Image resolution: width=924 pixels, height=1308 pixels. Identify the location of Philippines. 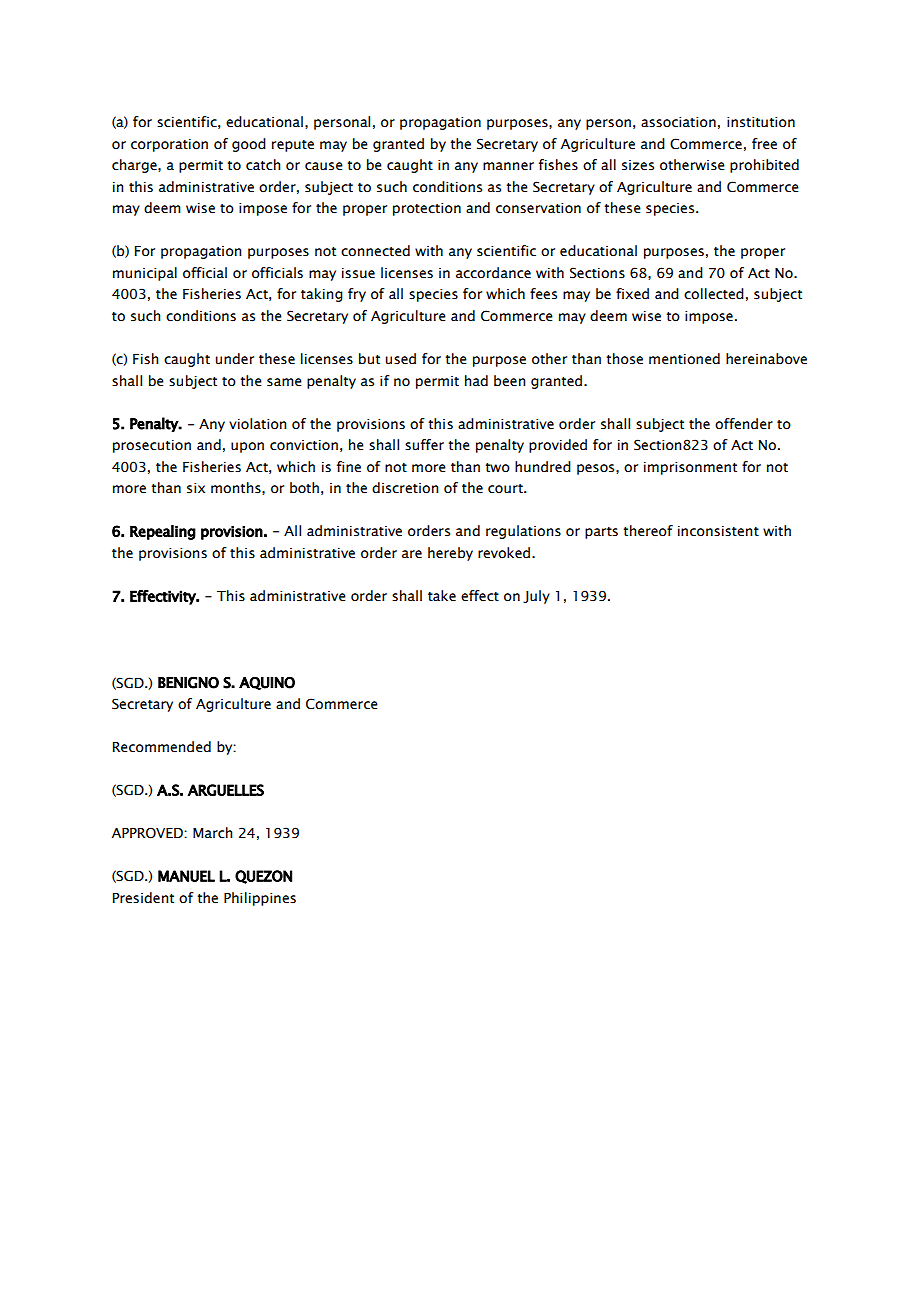
(260, 899).
